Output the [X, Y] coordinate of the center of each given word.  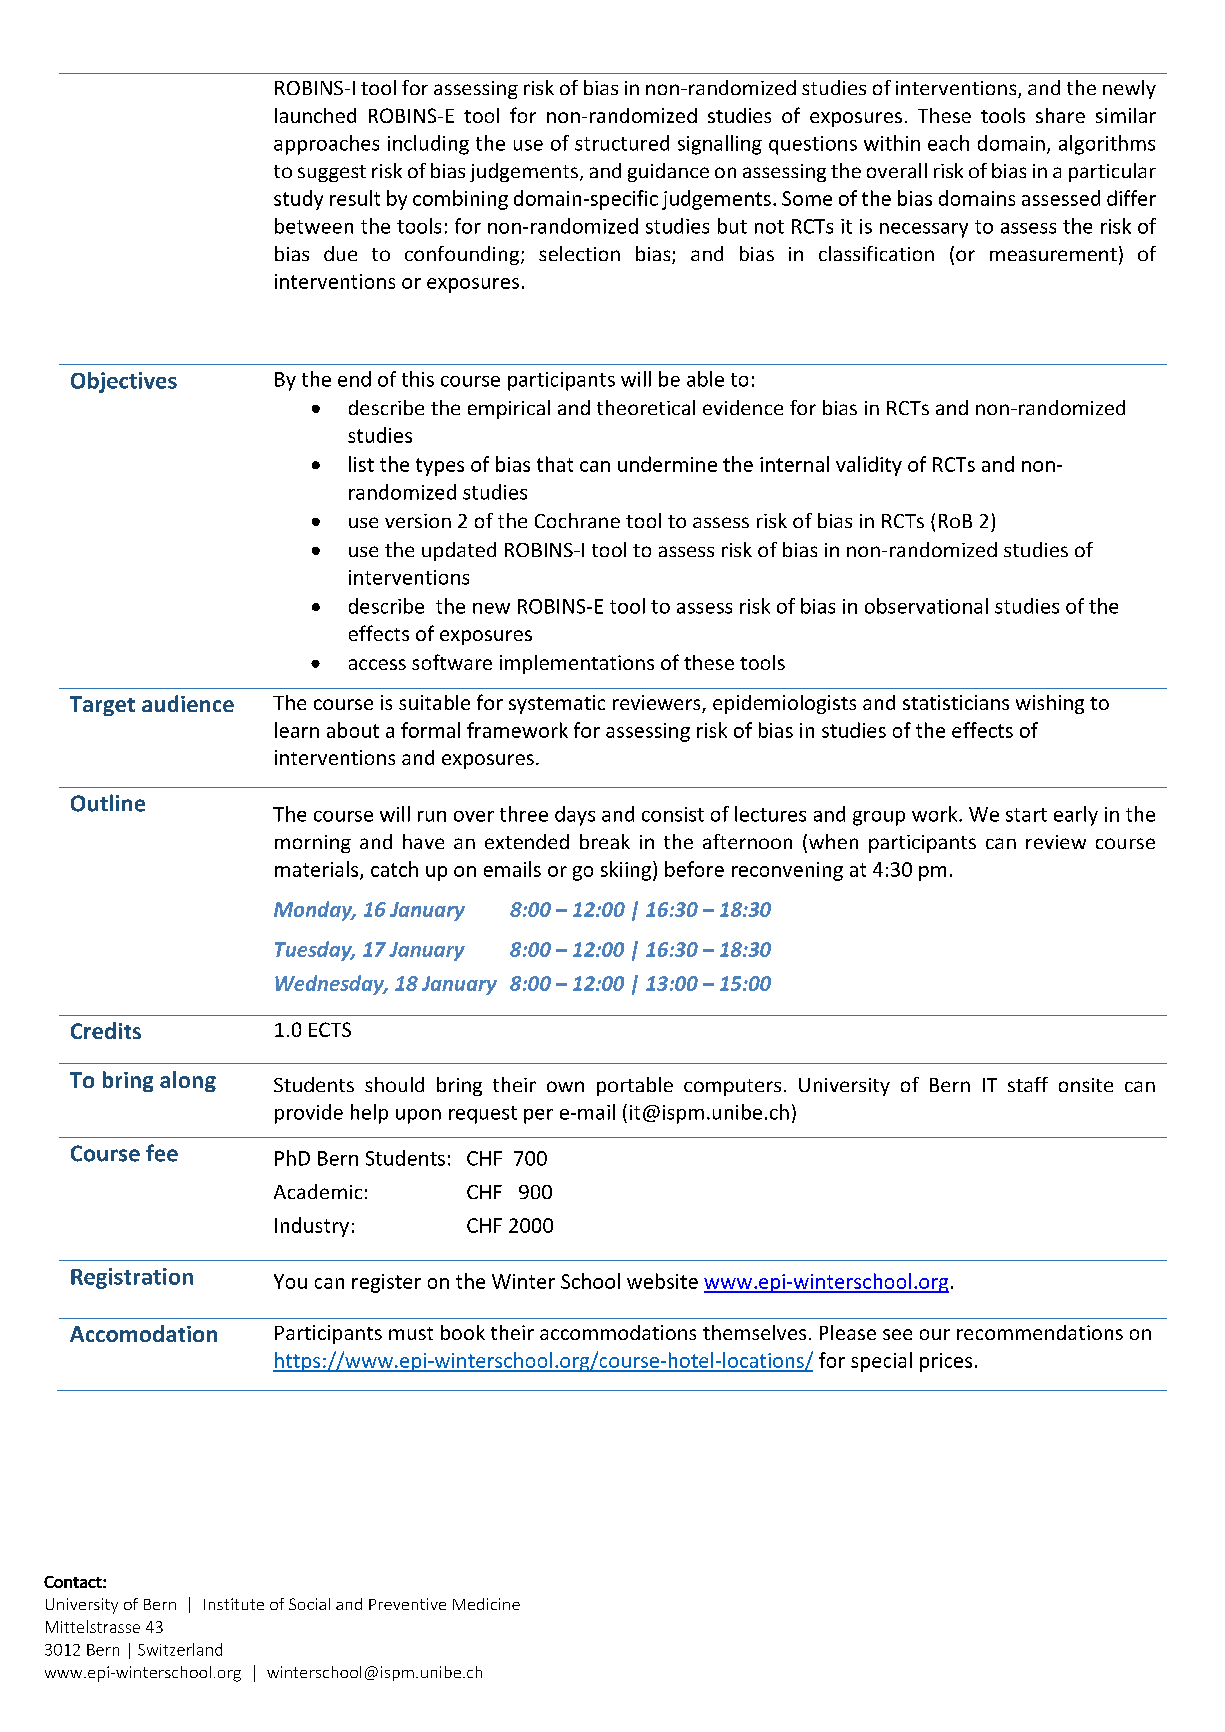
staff [1028, 1084]
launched [315, 115]
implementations [577, 664]
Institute [234, 1604]
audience [188, 703]
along [188, 1081]
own [565, 1086]
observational [926, 606]
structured [622, 143]
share [1060, 115]
